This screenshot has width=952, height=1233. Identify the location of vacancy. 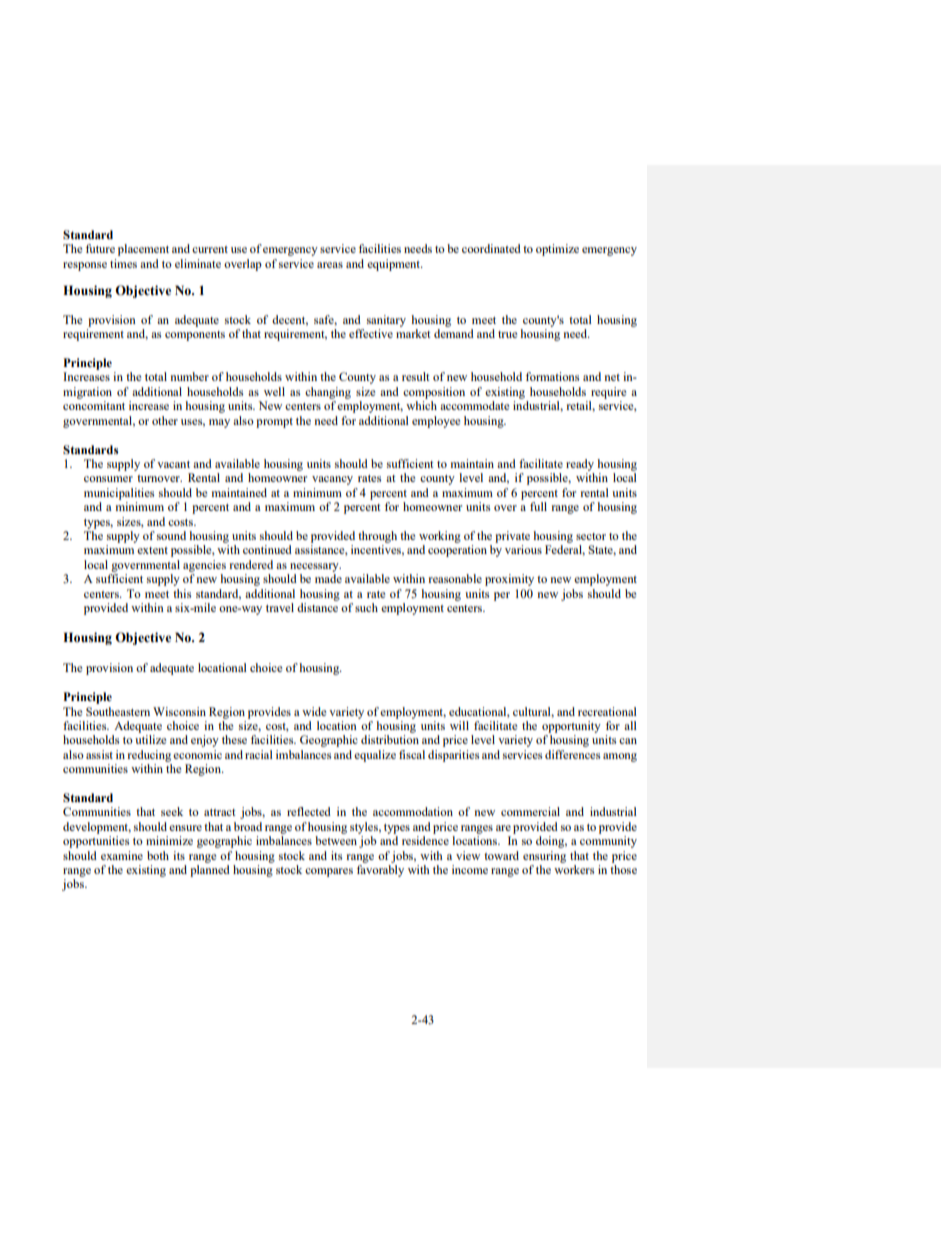
(332, 480).
